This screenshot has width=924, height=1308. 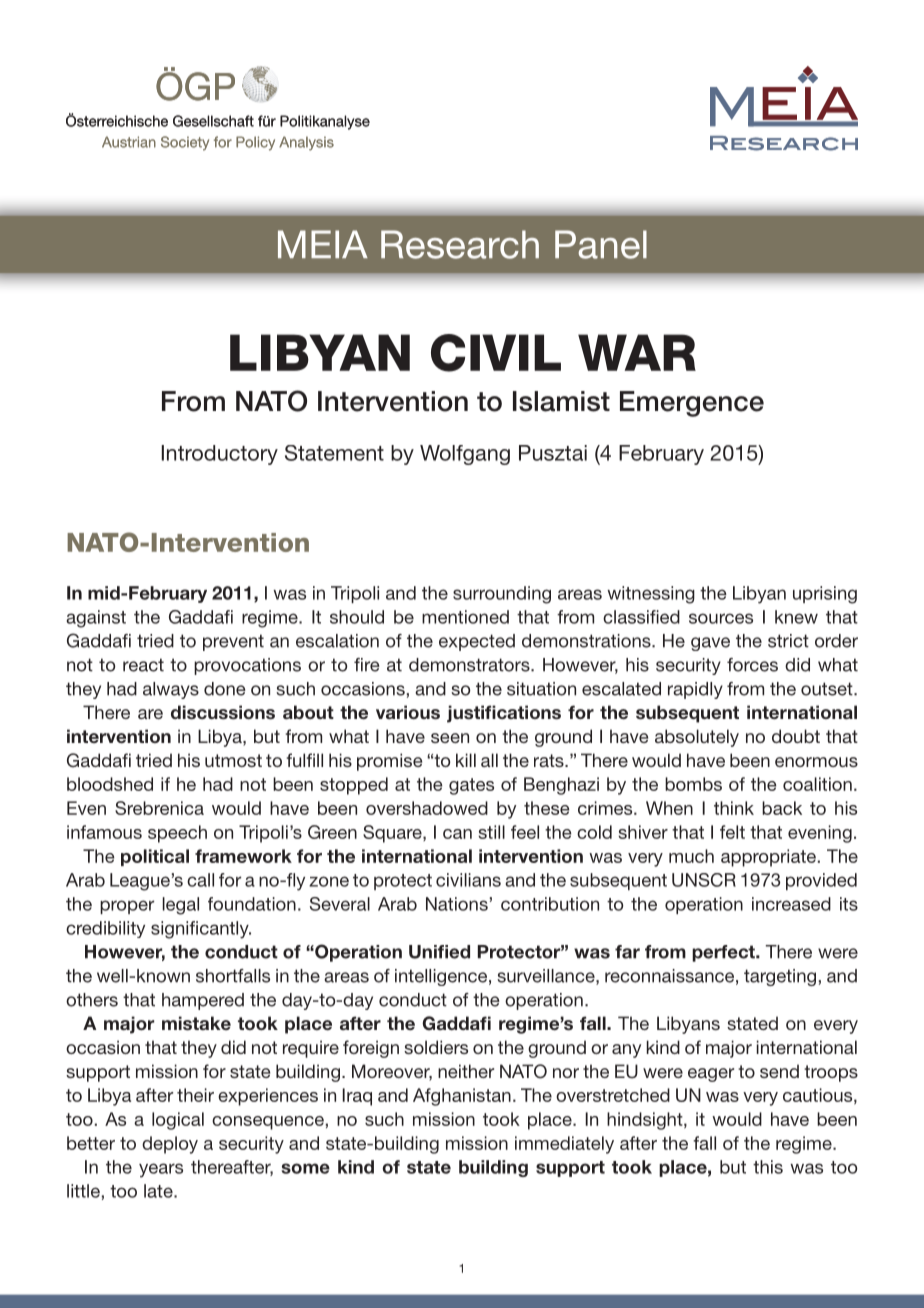 What do you see at coordinates (203, 1001) in the screenshot?
I see `hampered` at bounding box center [203, 1001].
